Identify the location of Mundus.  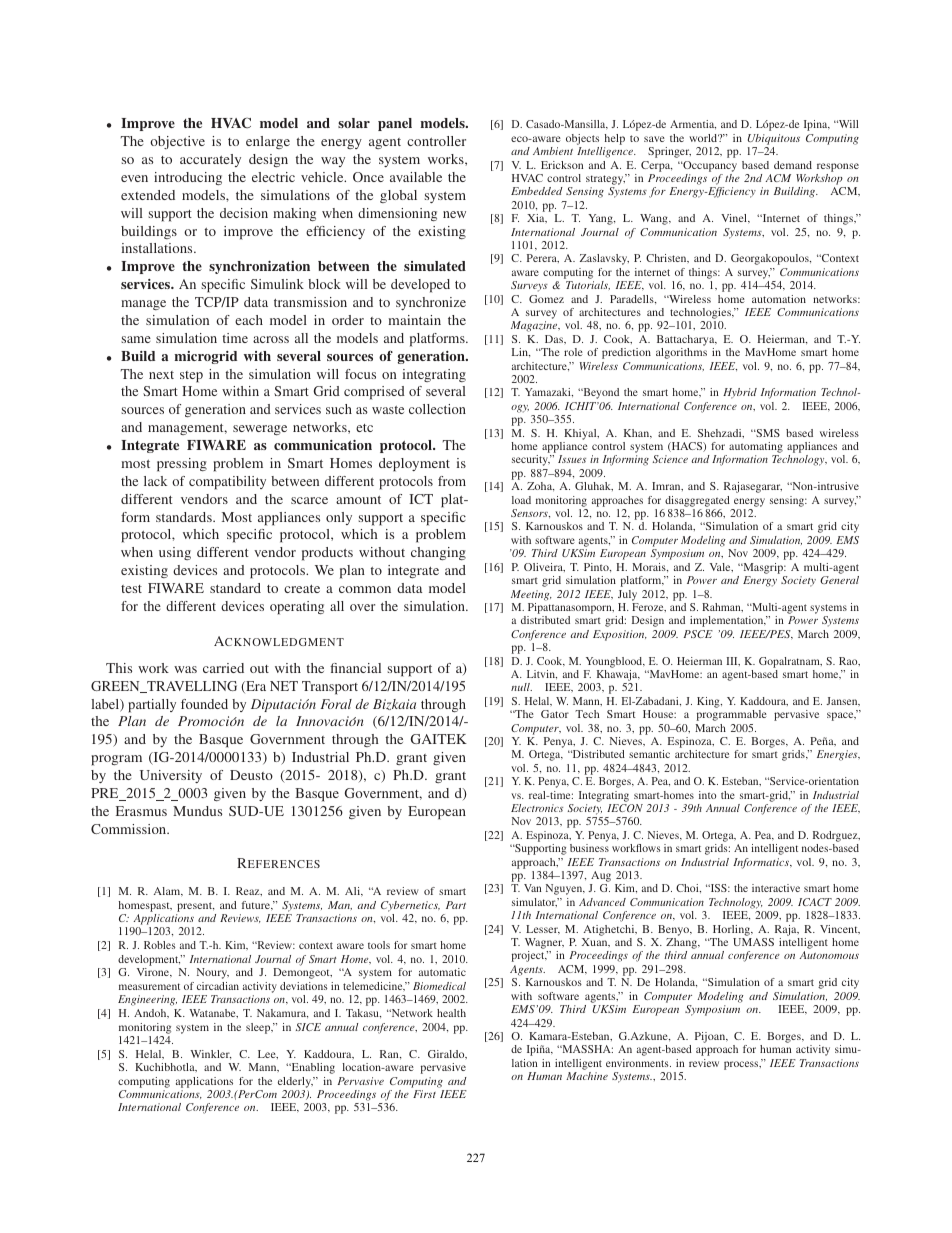
(197, 811).
